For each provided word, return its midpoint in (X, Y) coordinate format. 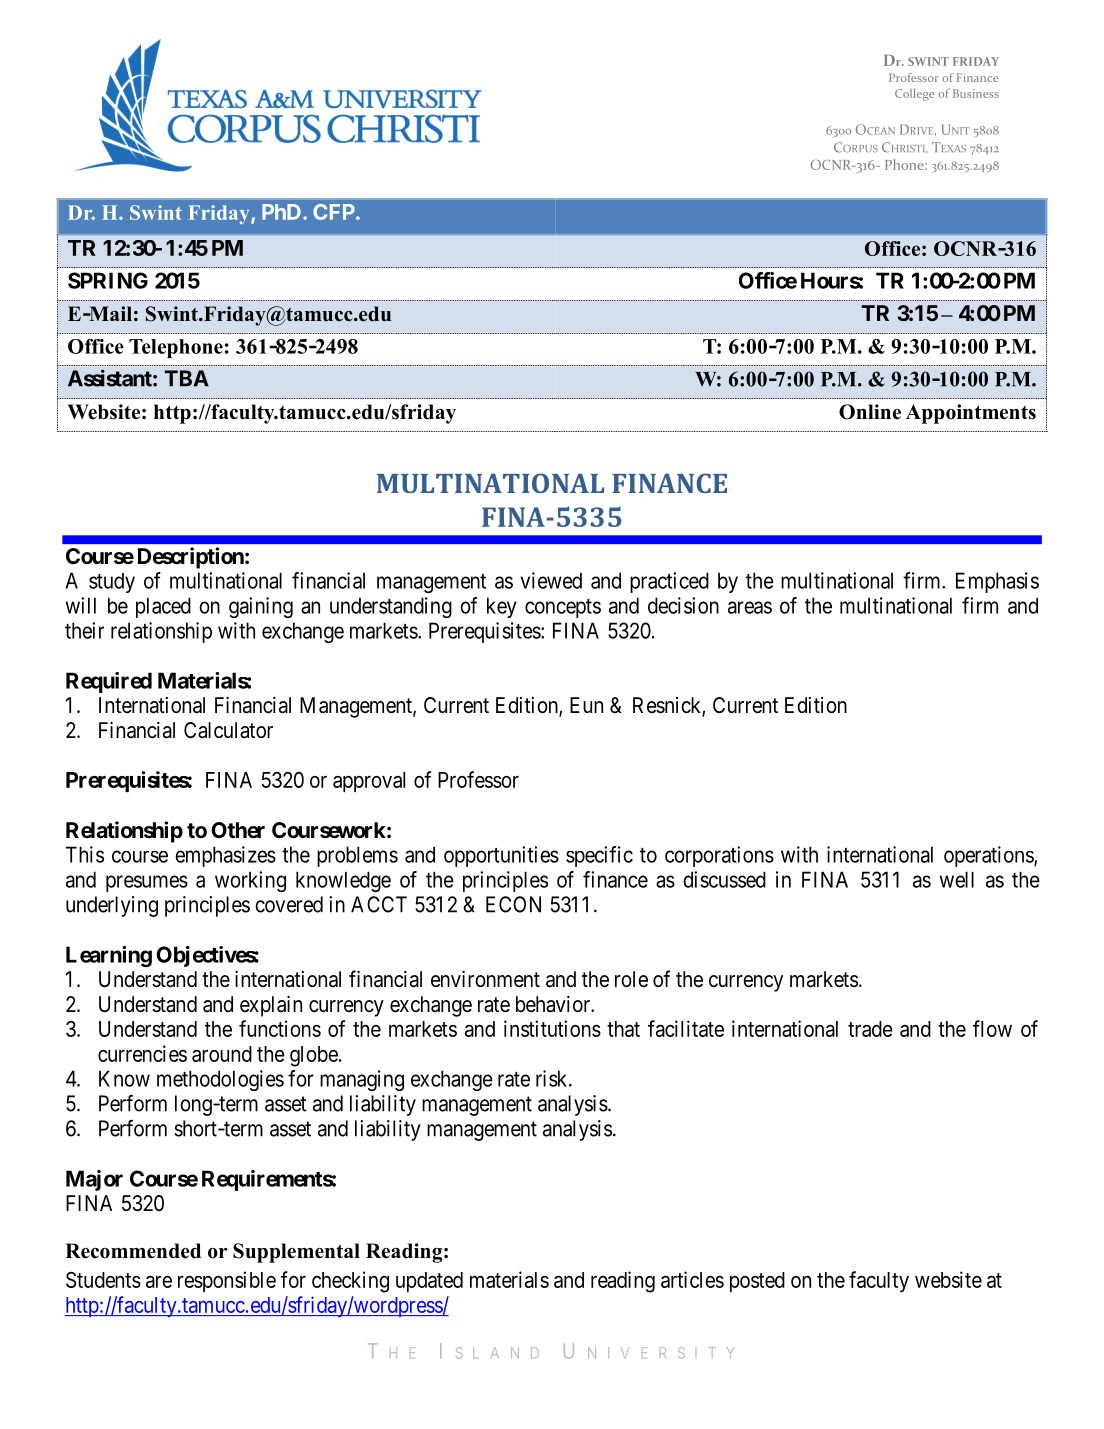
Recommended (133, 1251)
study (112, 583)
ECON (513, 904)
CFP (335, 212)
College (914, 95)
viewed (551, 580)
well (957, 879)
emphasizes (225, 856)
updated (429, 1282)
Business (976, 93)
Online (870, 412)
